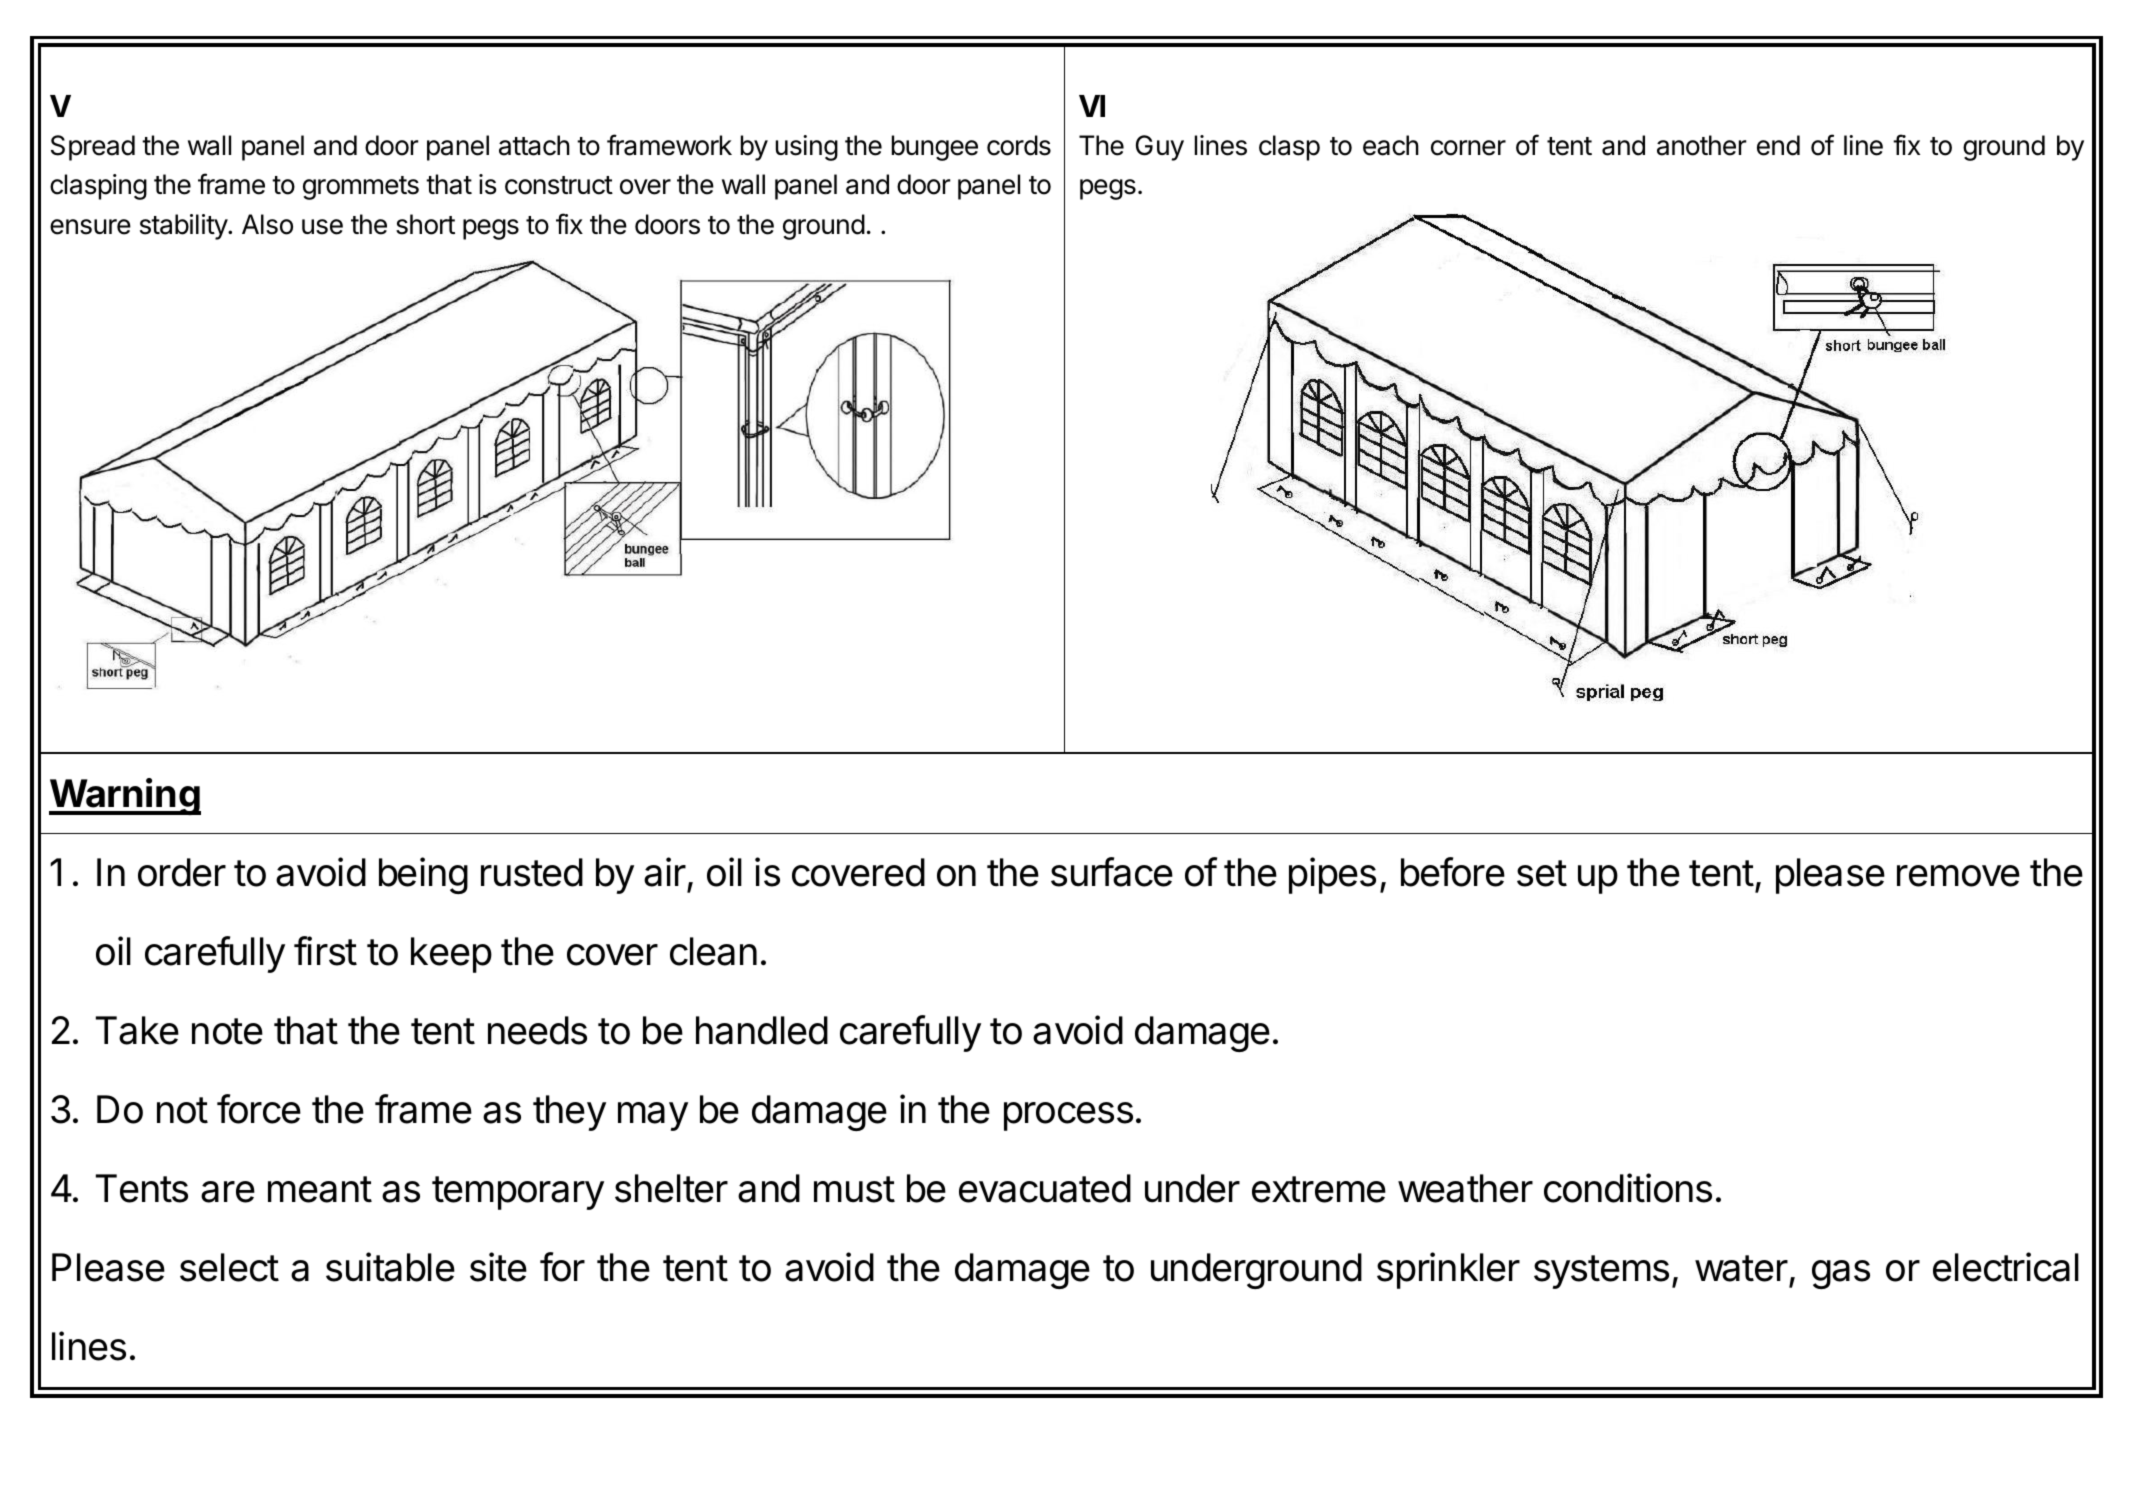  What do you see at coordinates (267, 224) in the screenshot?
I see `Also` at bounding box center [267, 224].
